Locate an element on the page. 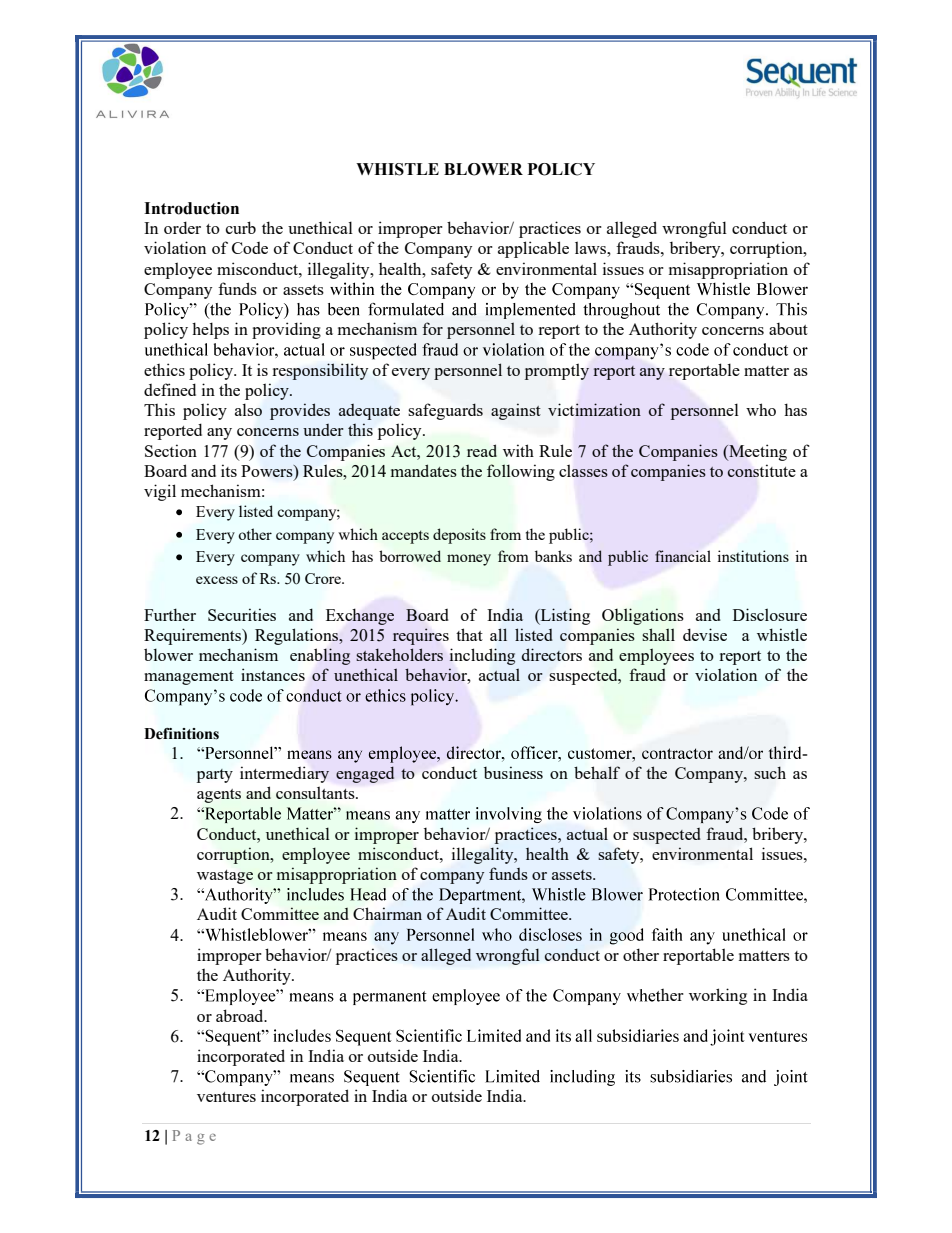  about is located at coordinates (788, 329).
